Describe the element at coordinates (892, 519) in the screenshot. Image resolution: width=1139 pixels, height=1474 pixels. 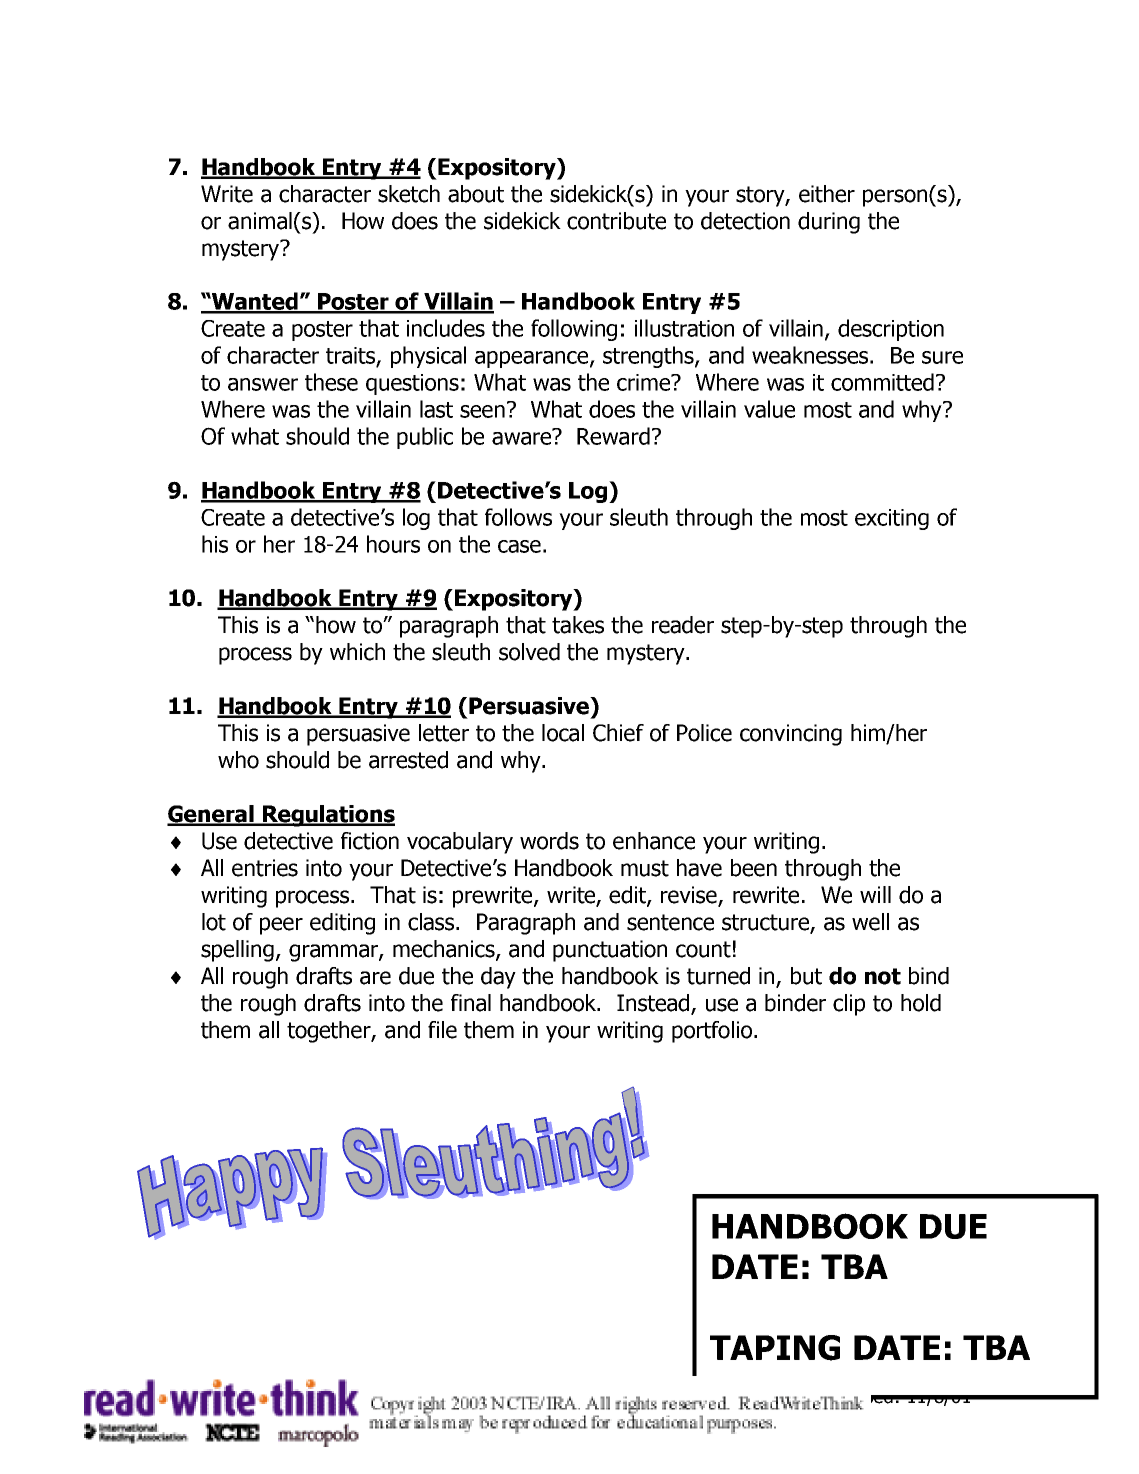
I see `exciting` at that location.
